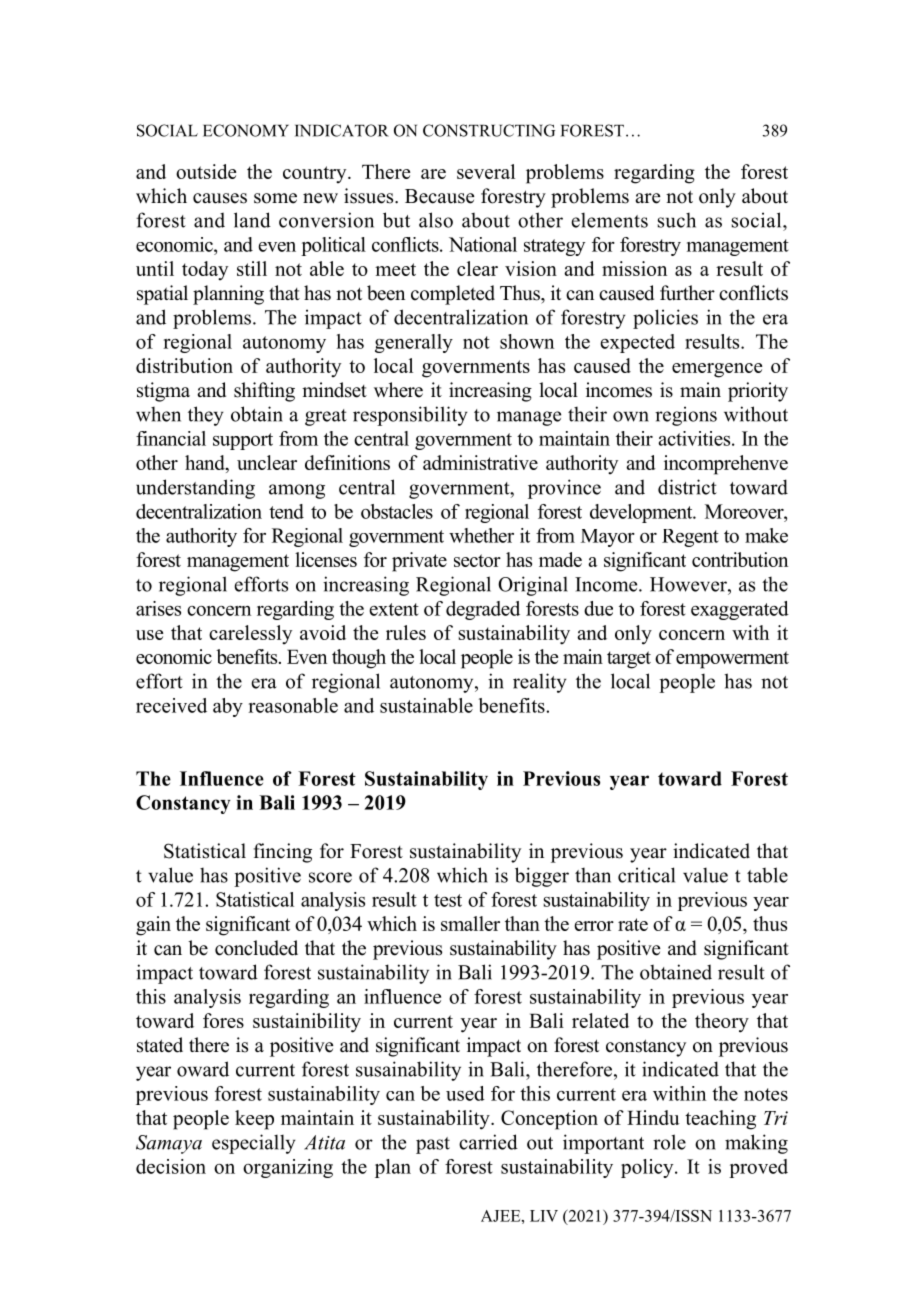 This document has height=1305, width=924. Describe the element at coordinates (677, 220) in the document. I see `such` at that location.
